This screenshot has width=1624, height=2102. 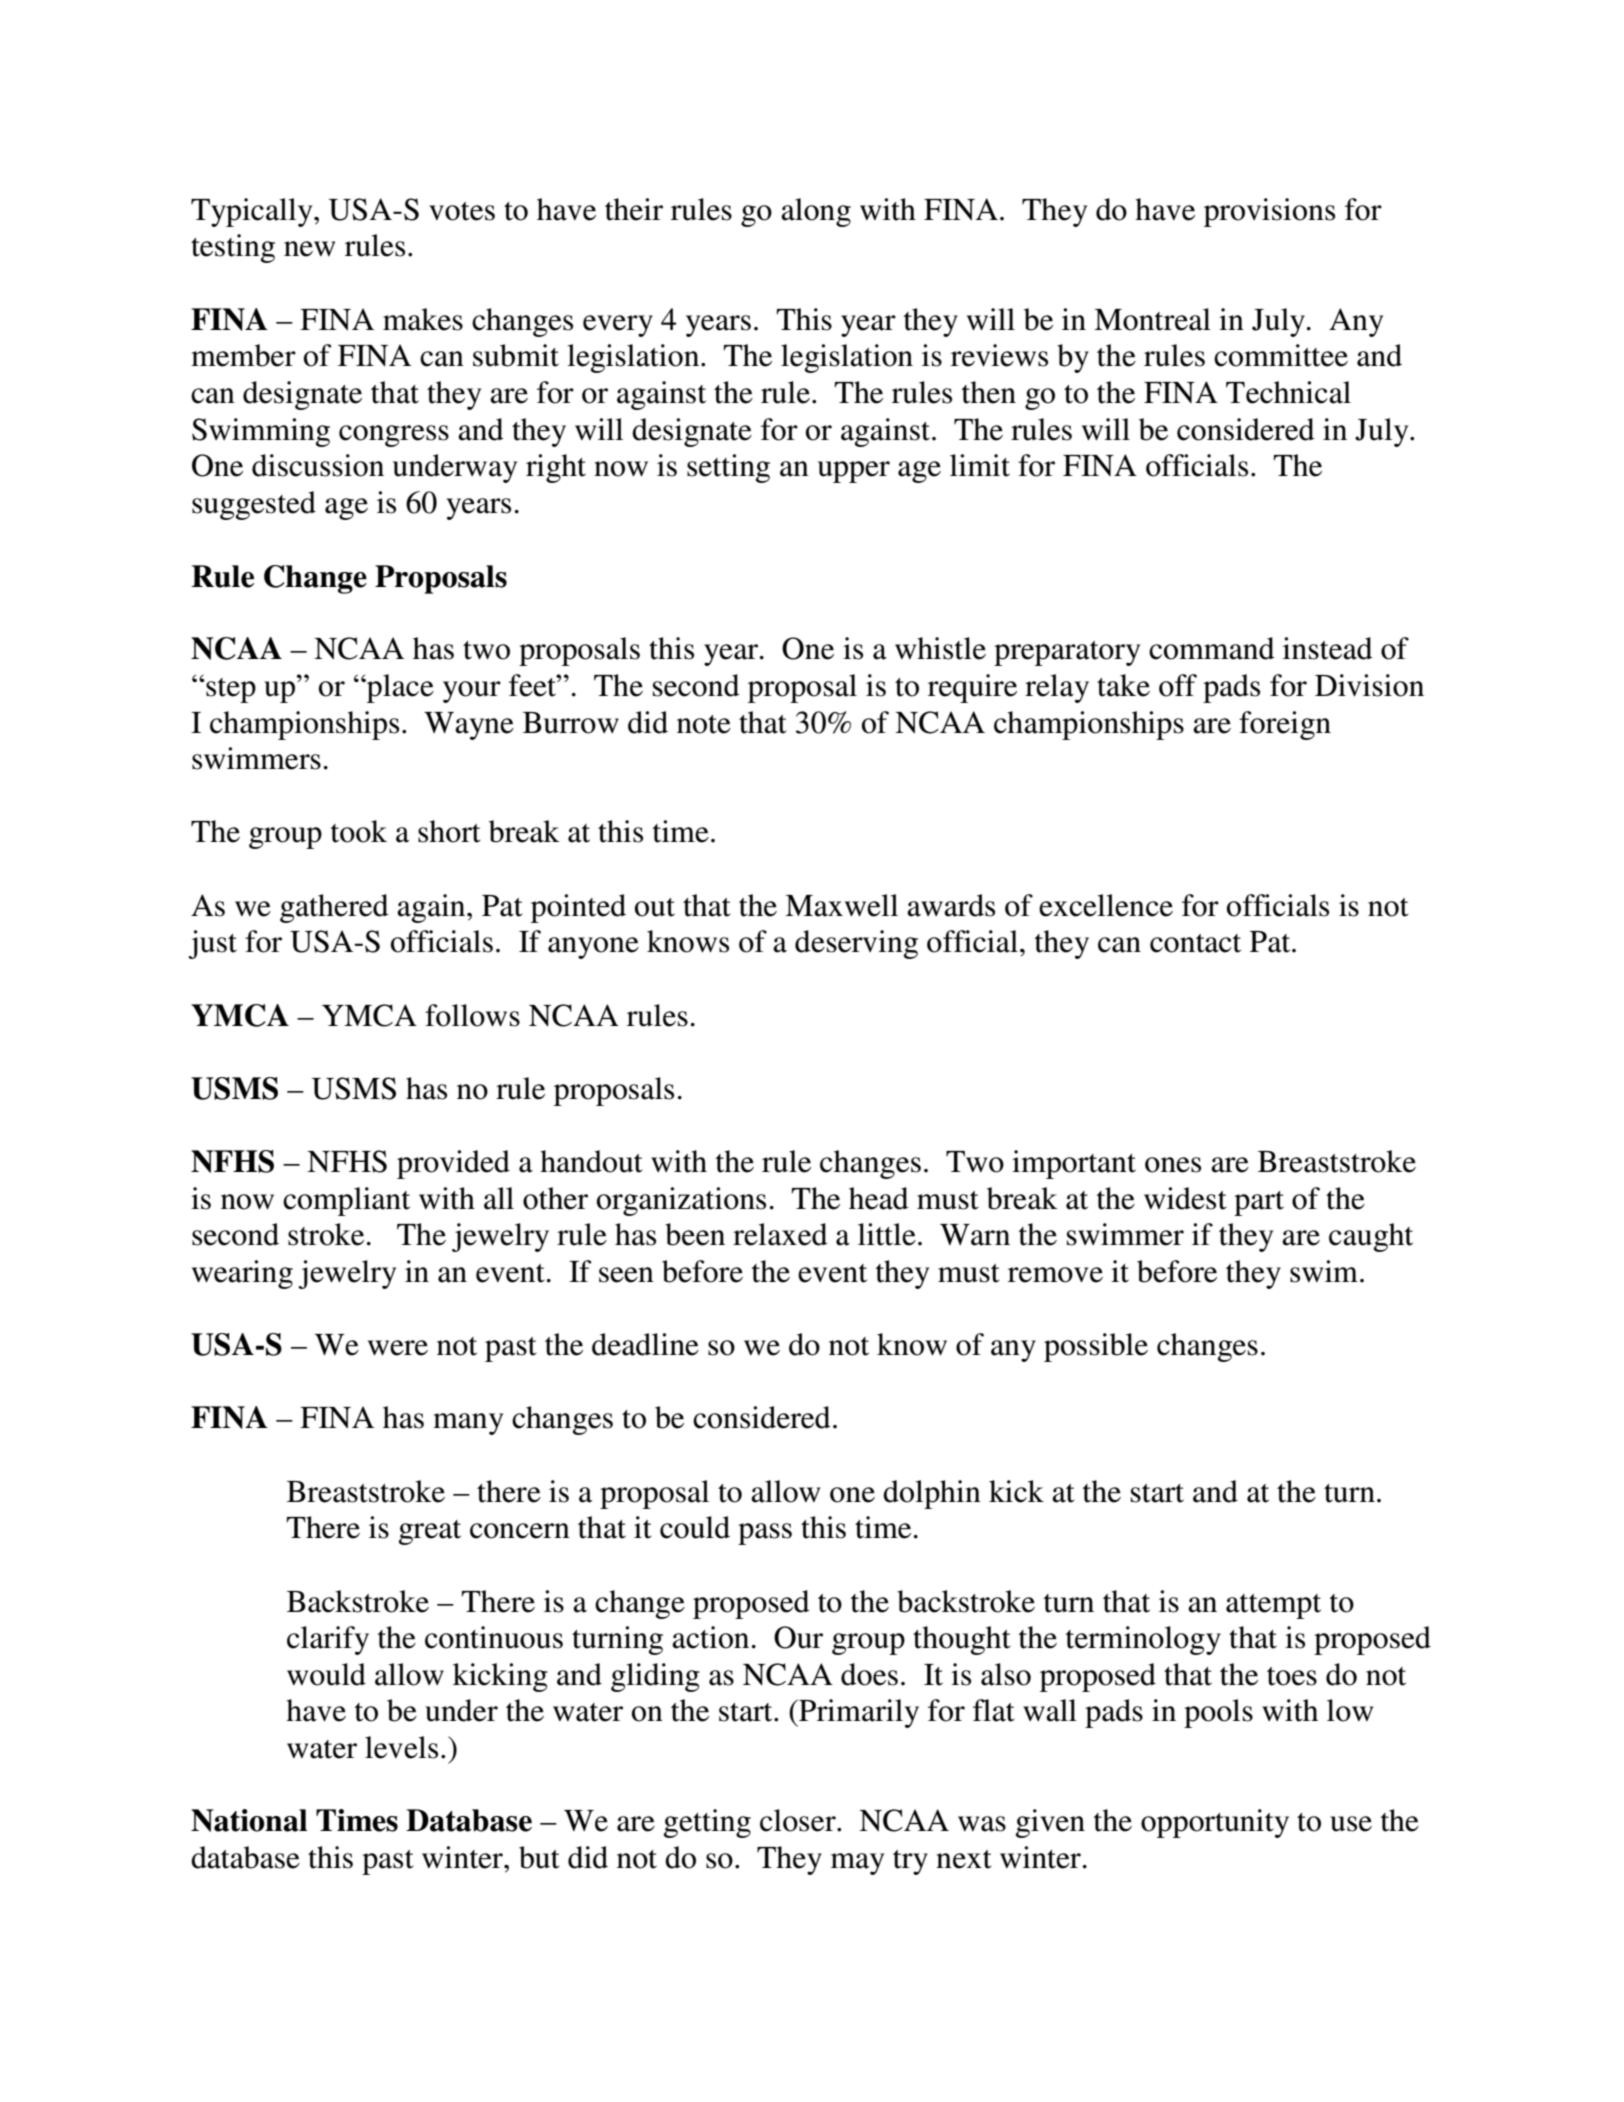 What do you see at coordinates (1096, 1347) in the screenshot?
I see `possible` at bounding box center [1096, 1347].
